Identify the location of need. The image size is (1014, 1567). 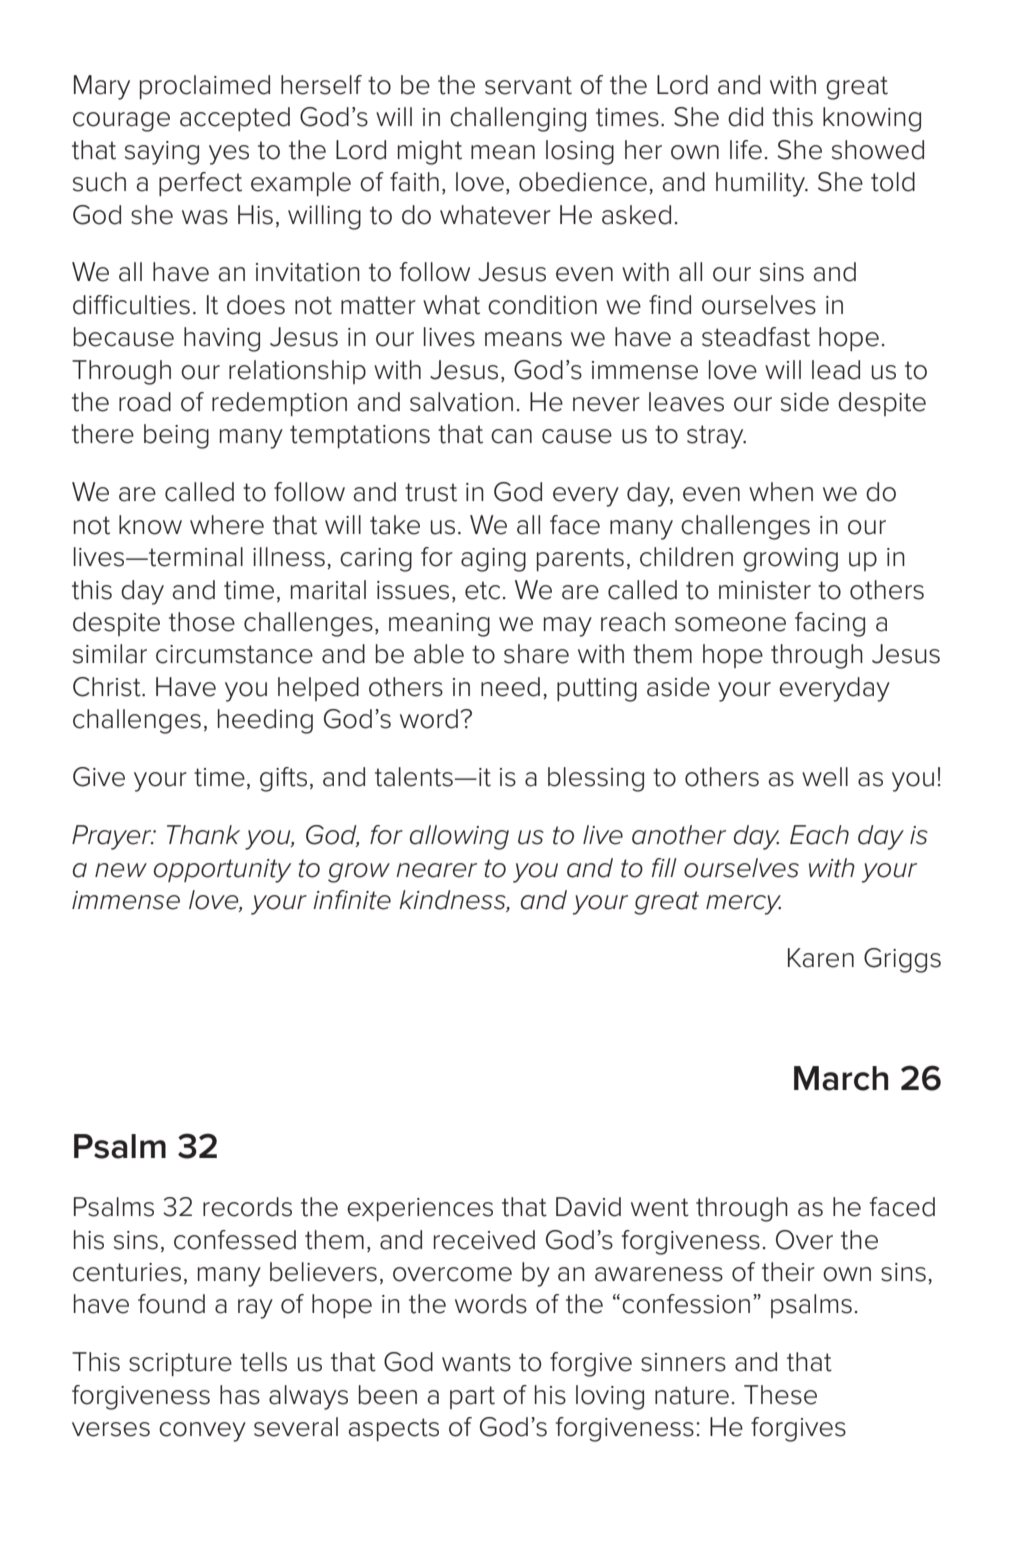
(510, 687).
